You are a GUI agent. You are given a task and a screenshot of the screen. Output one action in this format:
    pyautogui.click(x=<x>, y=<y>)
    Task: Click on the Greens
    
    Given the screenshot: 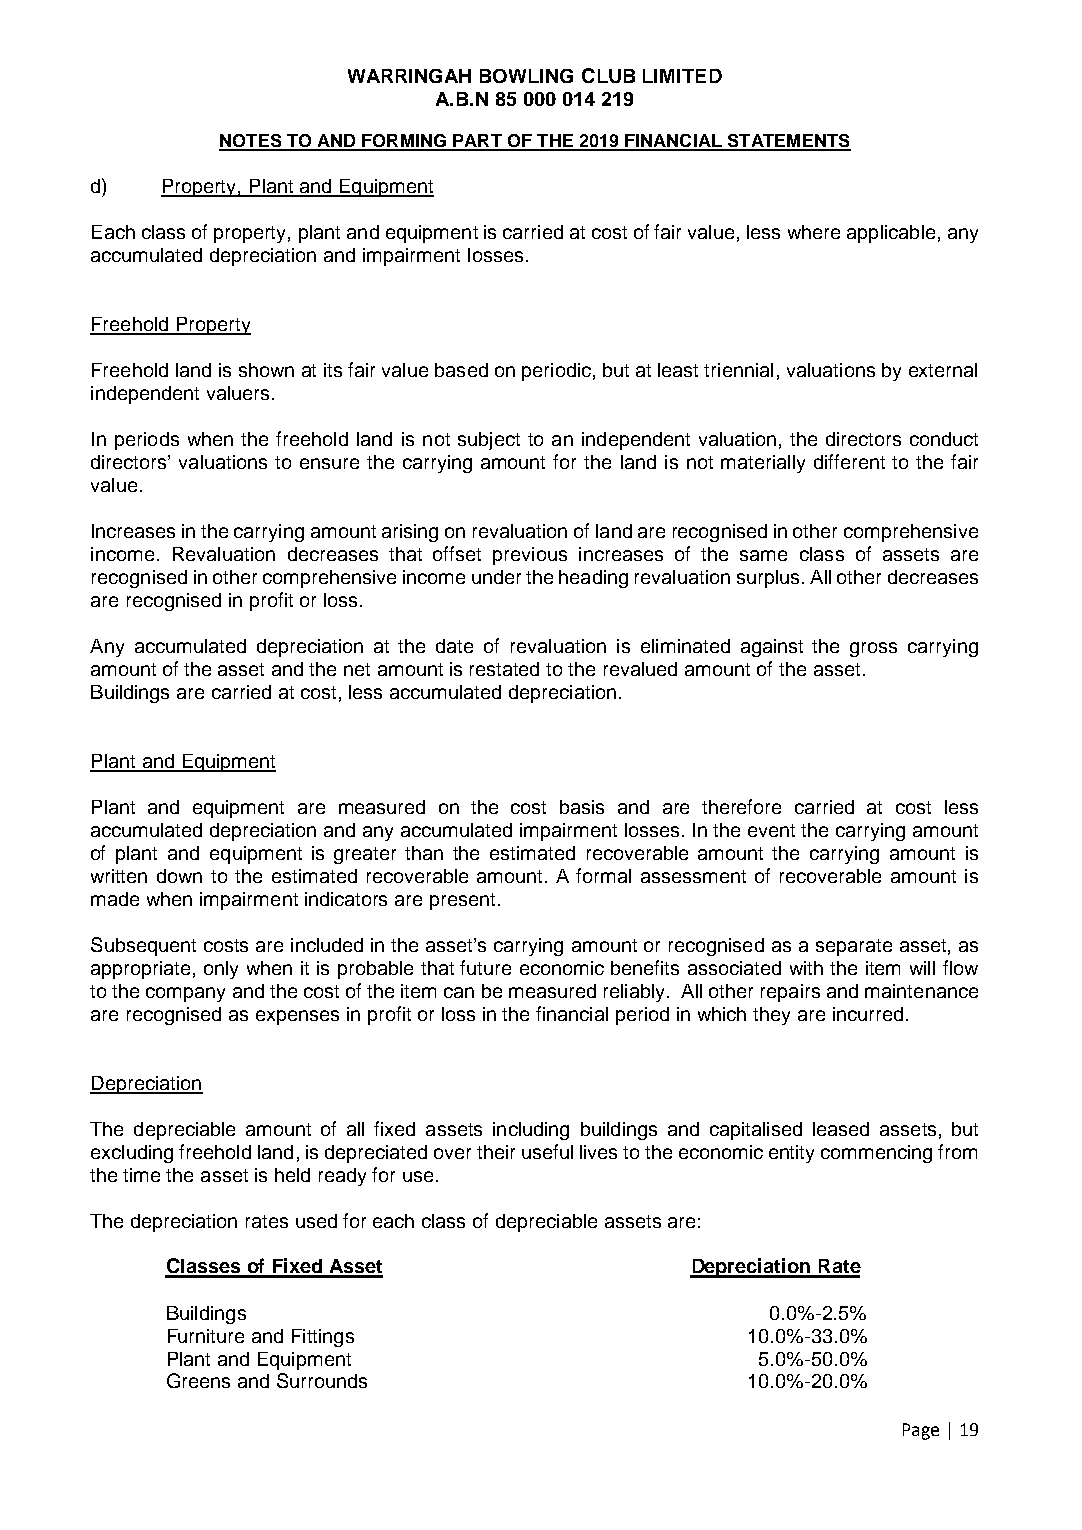 What is the action you would take?
    pyautogui.click(x=198, y=1380)
